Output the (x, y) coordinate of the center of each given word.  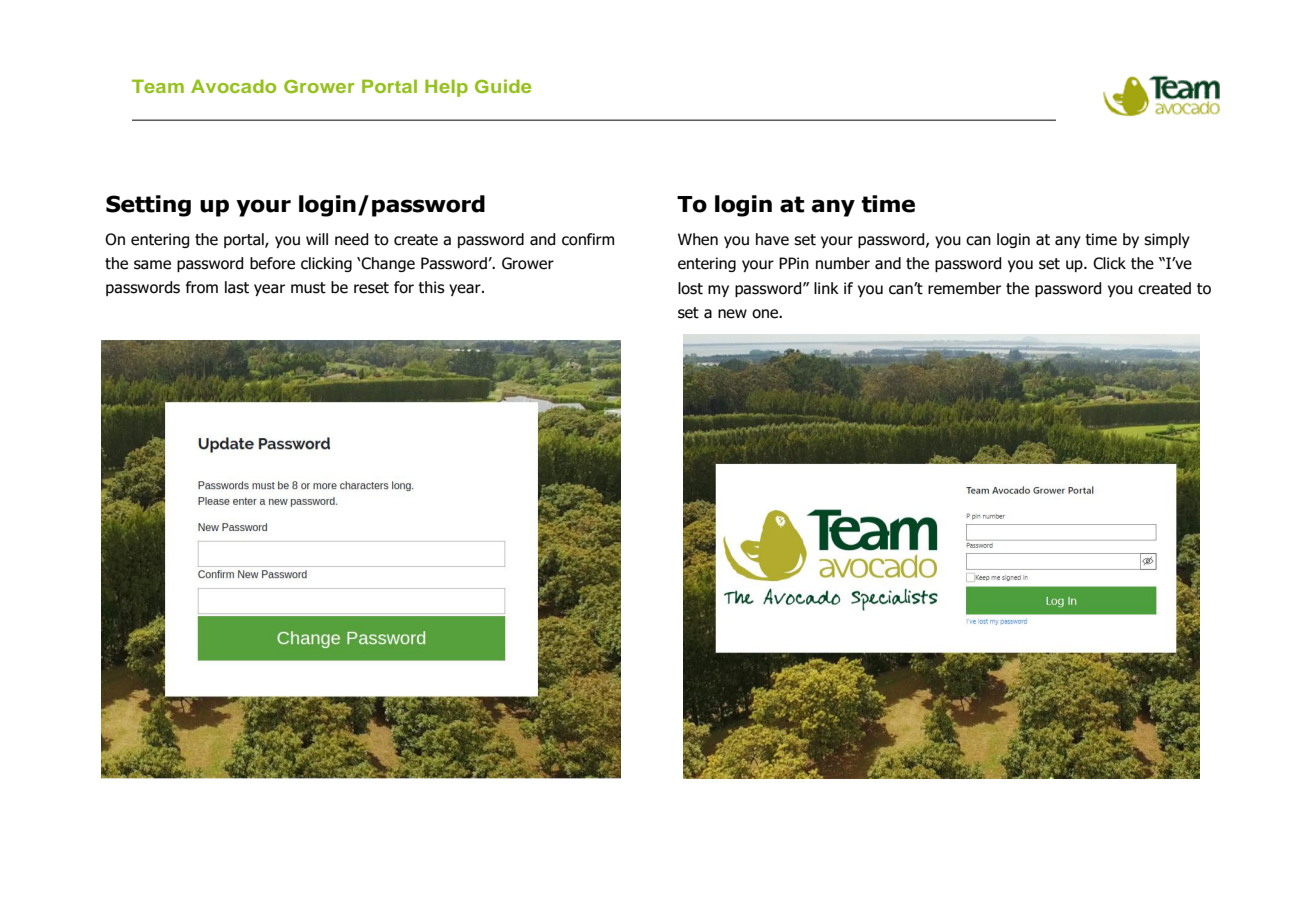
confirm (588, 239)
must (308, 288)
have (772, 239)
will (317, 239)
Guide (503, 86)
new (732, 314)
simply (1167, 240)
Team (158, 86)
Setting (148, 206)
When (698, 239)
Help (446, 88)
